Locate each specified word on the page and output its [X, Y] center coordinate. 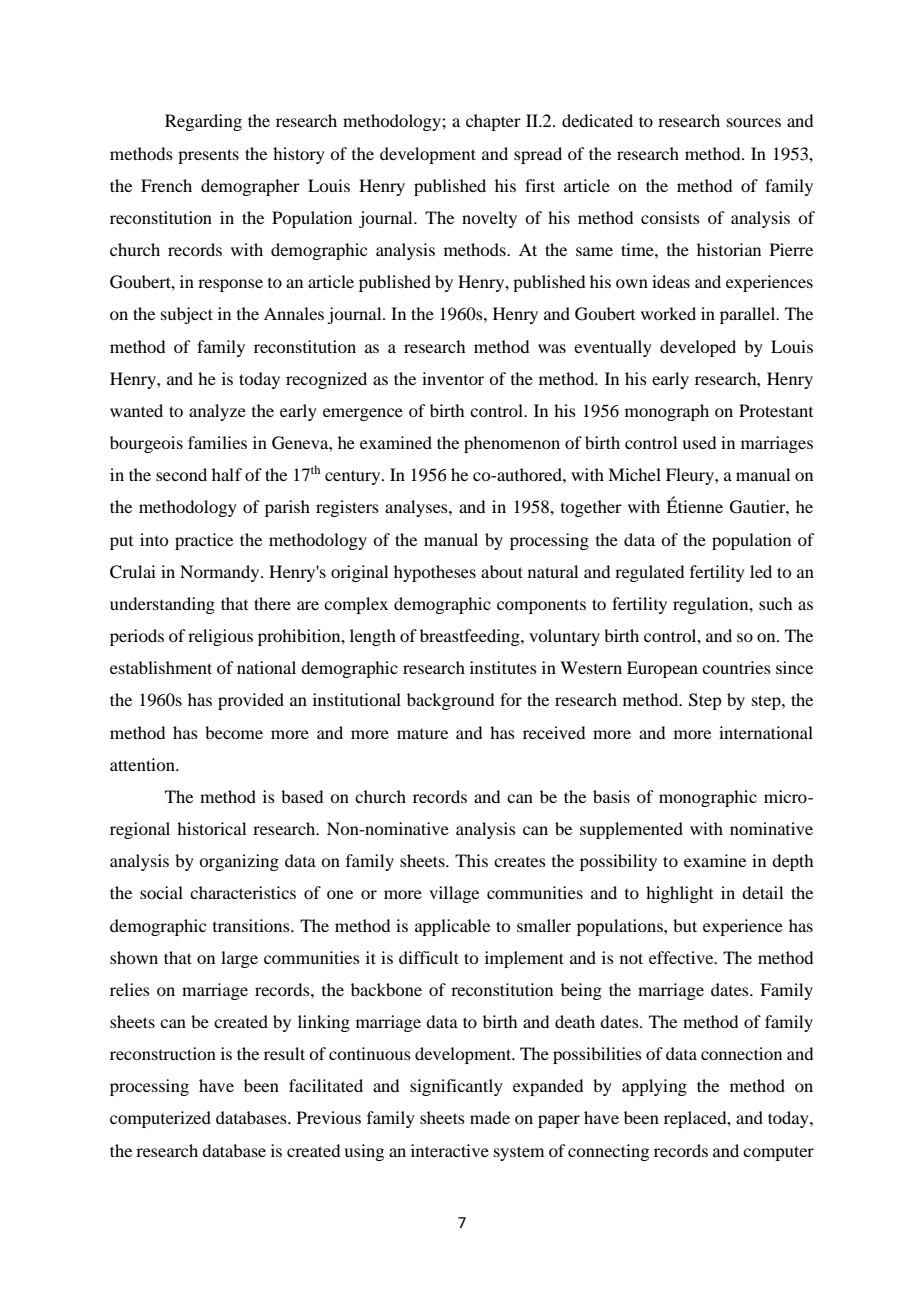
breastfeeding [471, 637]
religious [220, 637]
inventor [453, 378]
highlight [679, 894]
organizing [239, 862]
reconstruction [163, 1053]
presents [208, 156]
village [454, 894]
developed [698, 348]
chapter [493, 122]
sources [754, 122]
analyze [217, 412]
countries [736, 667]
